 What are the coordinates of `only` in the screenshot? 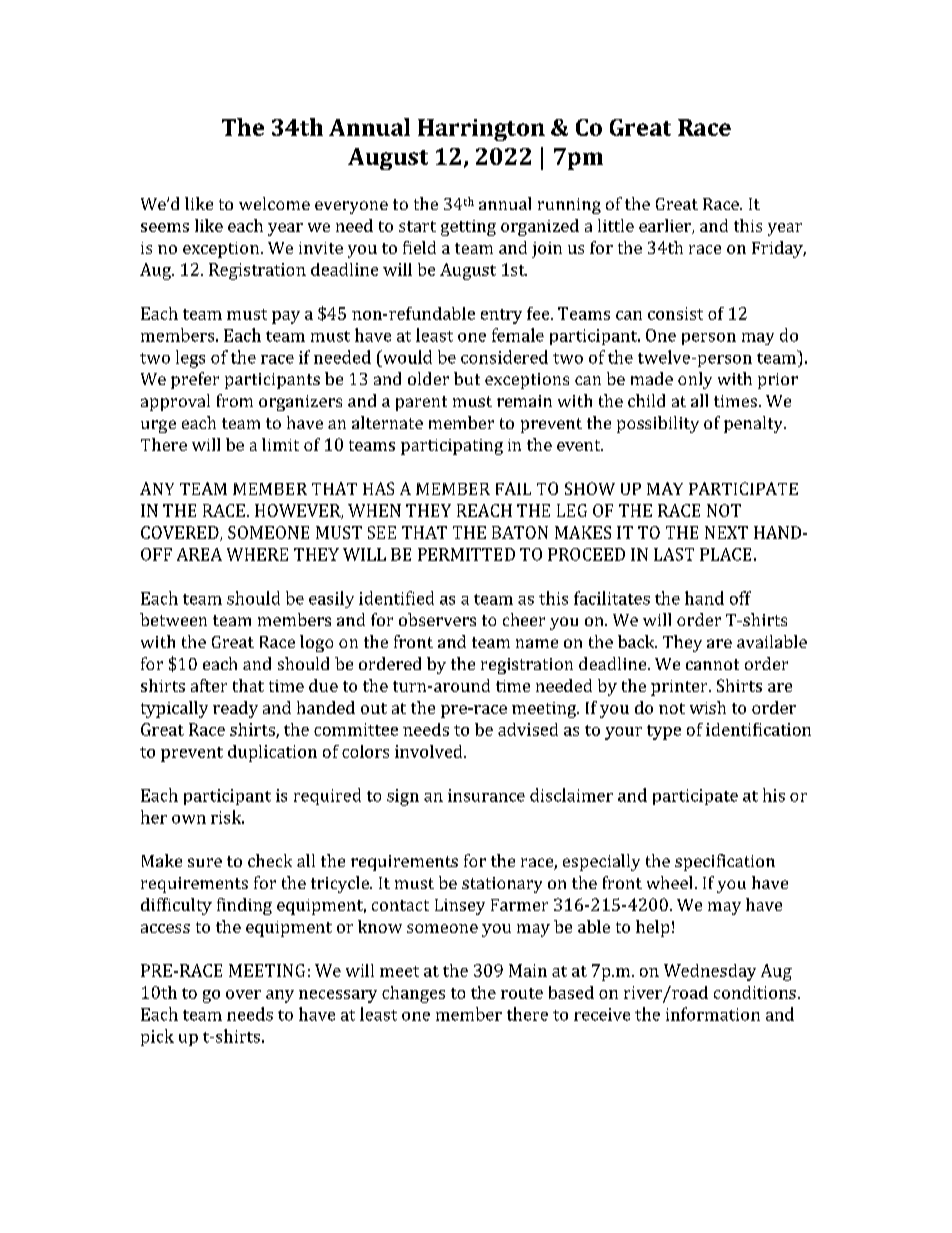 It's located at (695, 380).
